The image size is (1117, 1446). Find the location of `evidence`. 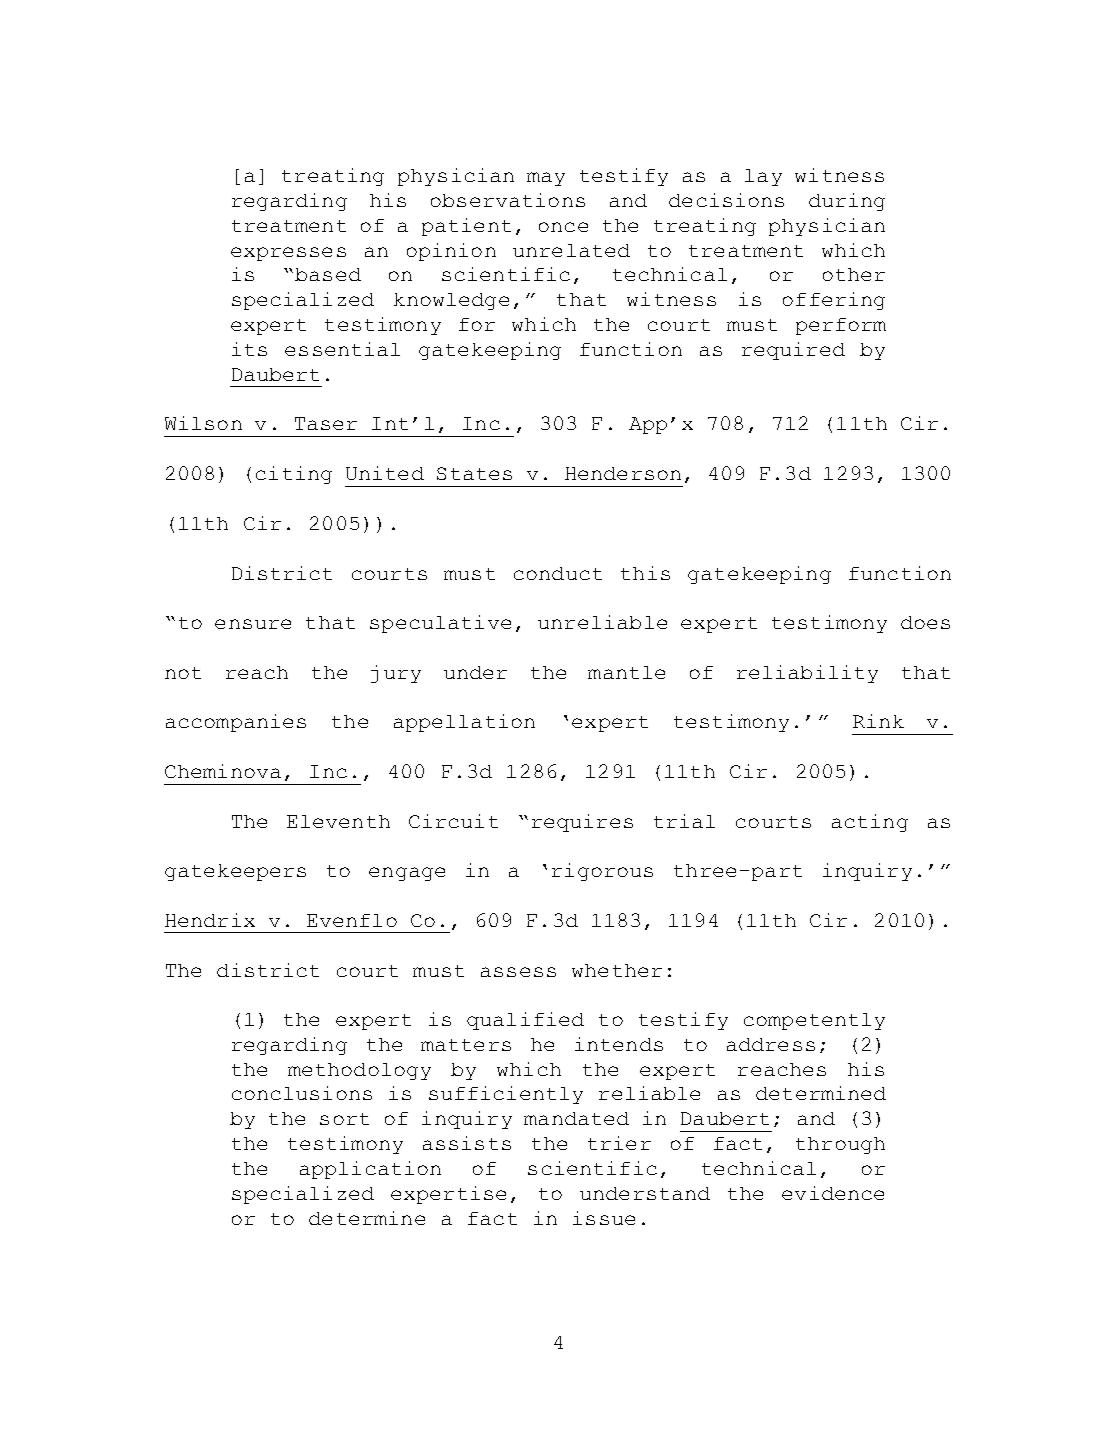

evidence is located at coordinates (833, 1193).
